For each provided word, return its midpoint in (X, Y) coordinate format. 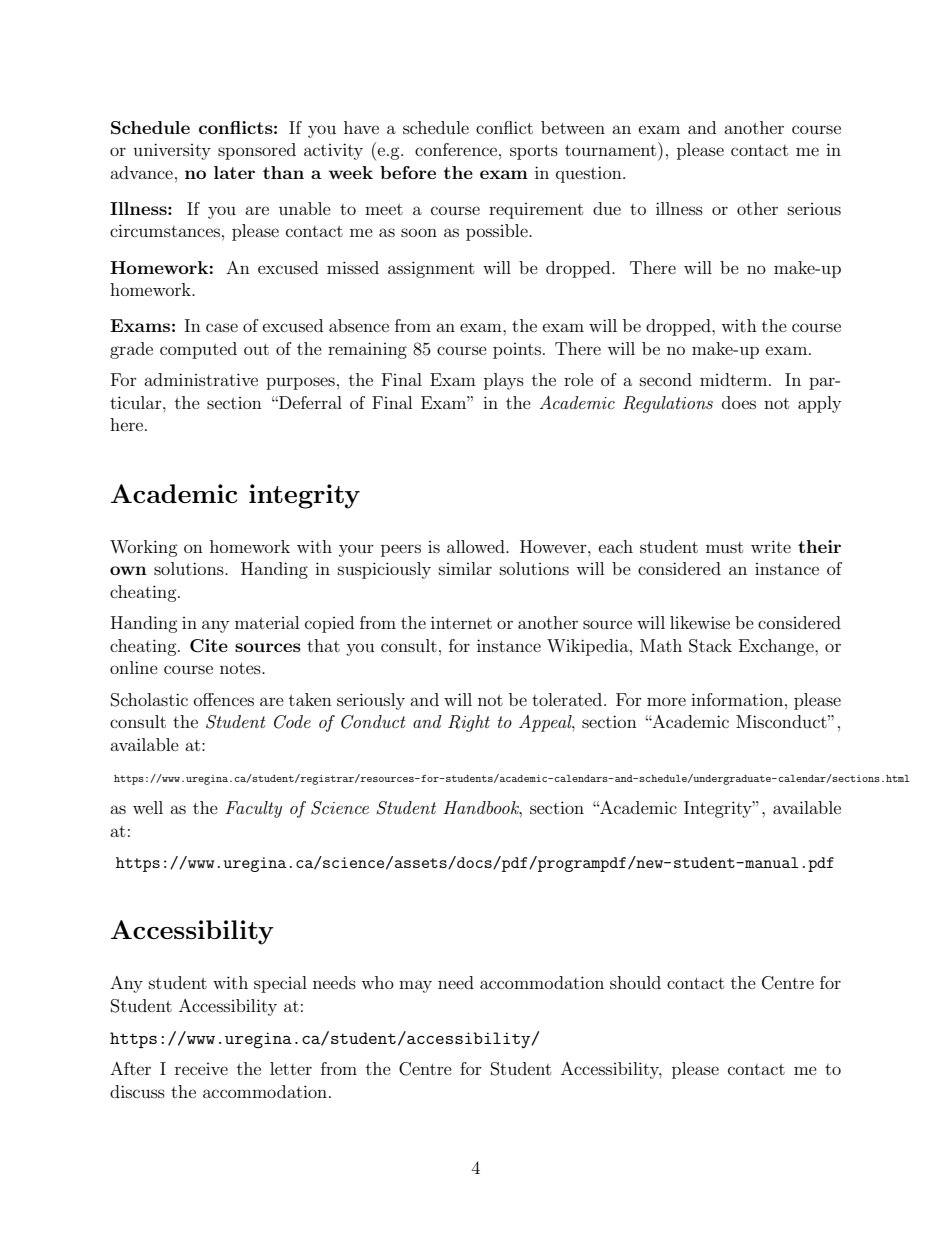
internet (461, 622)
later (234, 172)
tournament (612, 149)
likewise (700, 622)
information (738, 699)
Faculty (253, 809)
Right (469, 723)
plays (504, 381)
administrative (201, 379)
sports (534, 152)
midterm (735, 379)
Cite (209, 646)
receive (201, 1069)
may (415, 986)
